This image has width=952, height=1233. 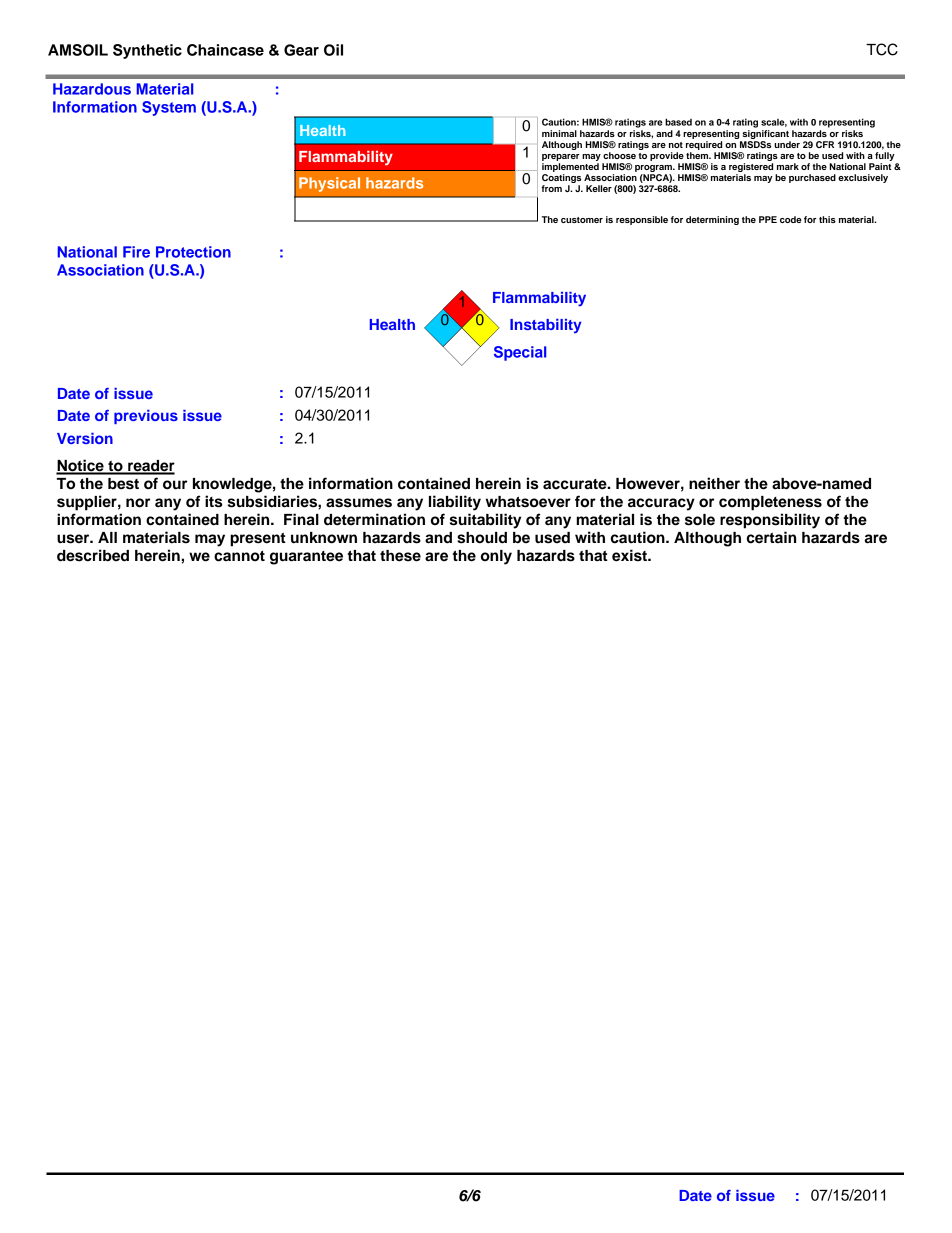 What do you see at coordinates (301, 50) in the image?
I see `Gear` at bounding box center [301, 50].
